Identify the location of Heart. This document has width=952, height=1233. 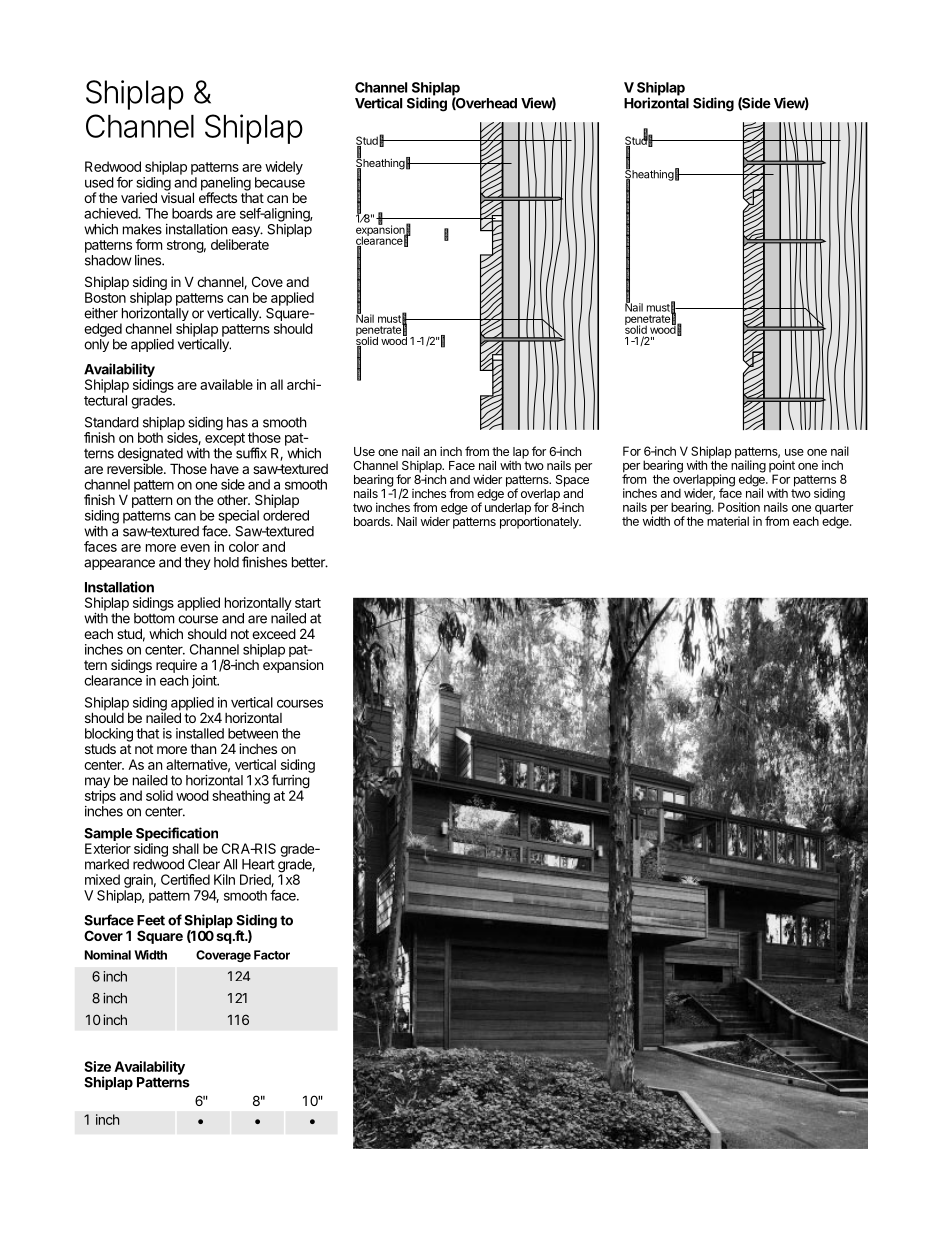
(258, 864).
